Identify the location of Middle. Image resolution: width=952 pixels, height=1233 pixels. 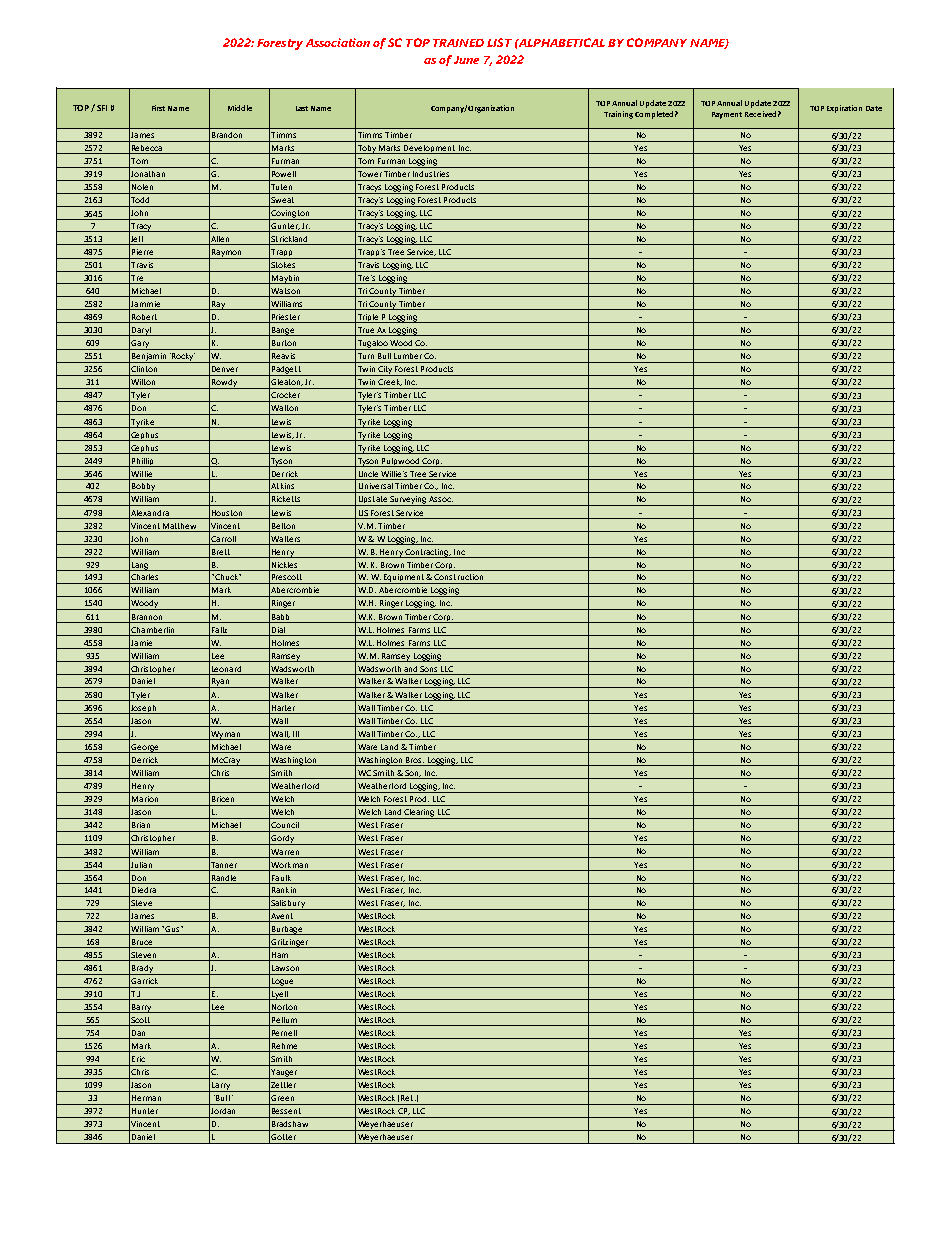
(240, 108).
